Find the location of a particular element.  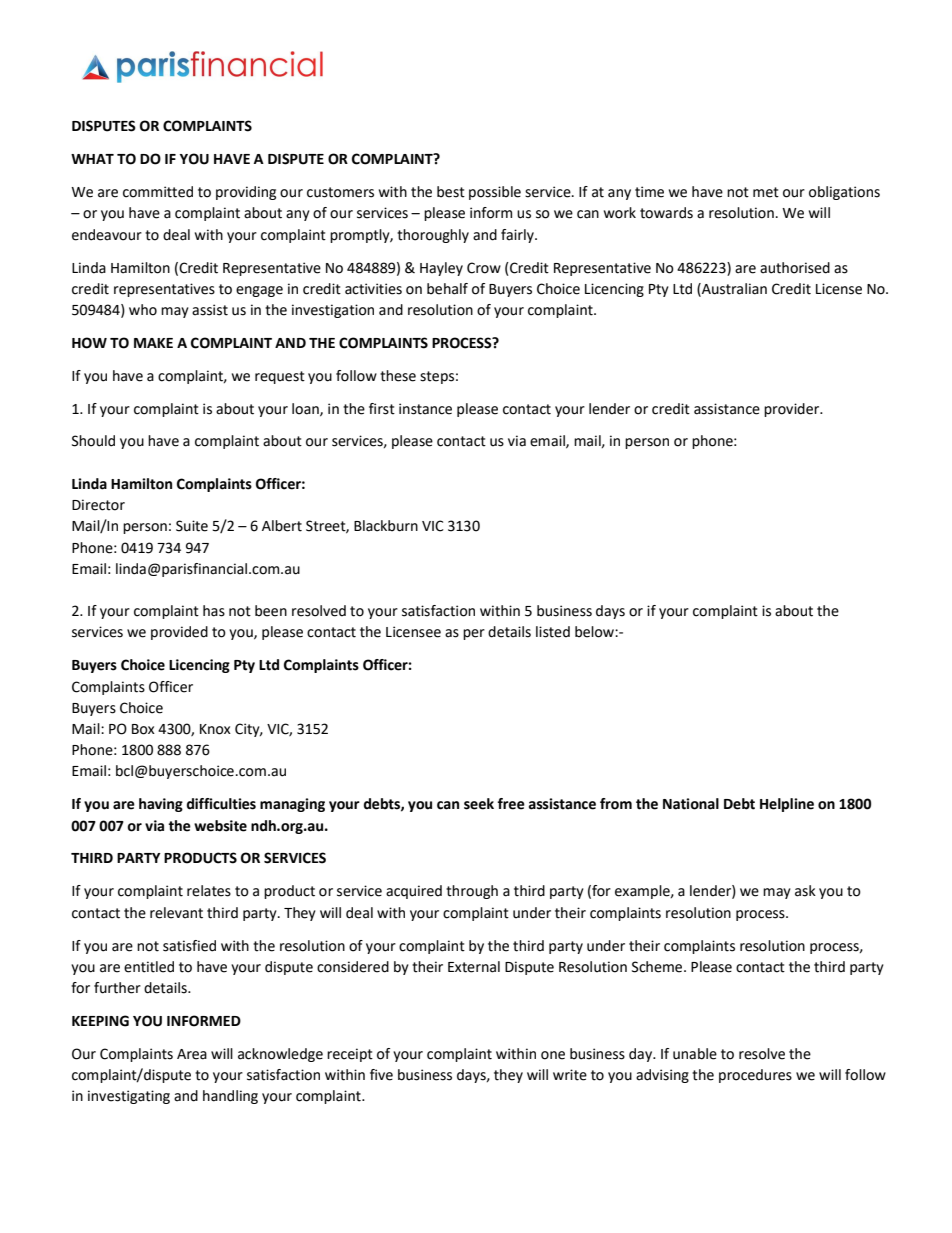

seek is located at coordinates (479, 804).
